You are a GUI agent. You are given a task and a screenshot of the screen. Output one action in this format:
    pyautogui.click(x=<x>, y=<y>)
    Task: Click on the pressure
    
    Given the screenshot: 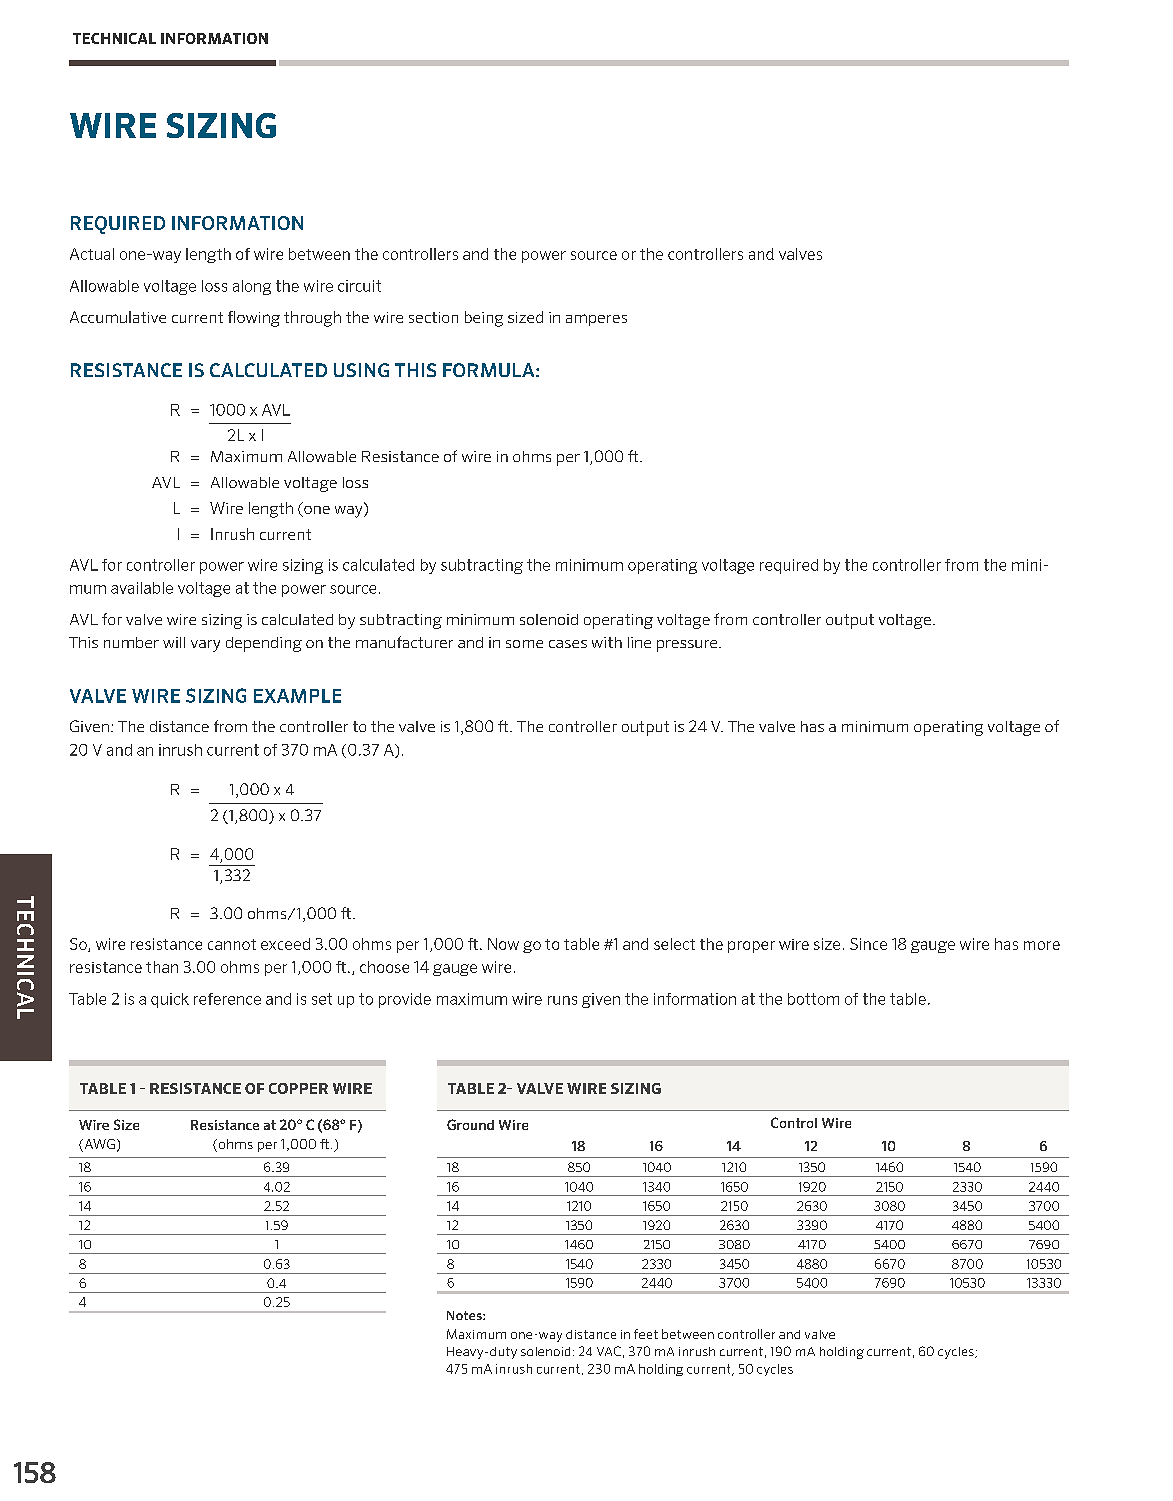 What is the action you would take?
    pyautogui.click(x=688, y=646)
